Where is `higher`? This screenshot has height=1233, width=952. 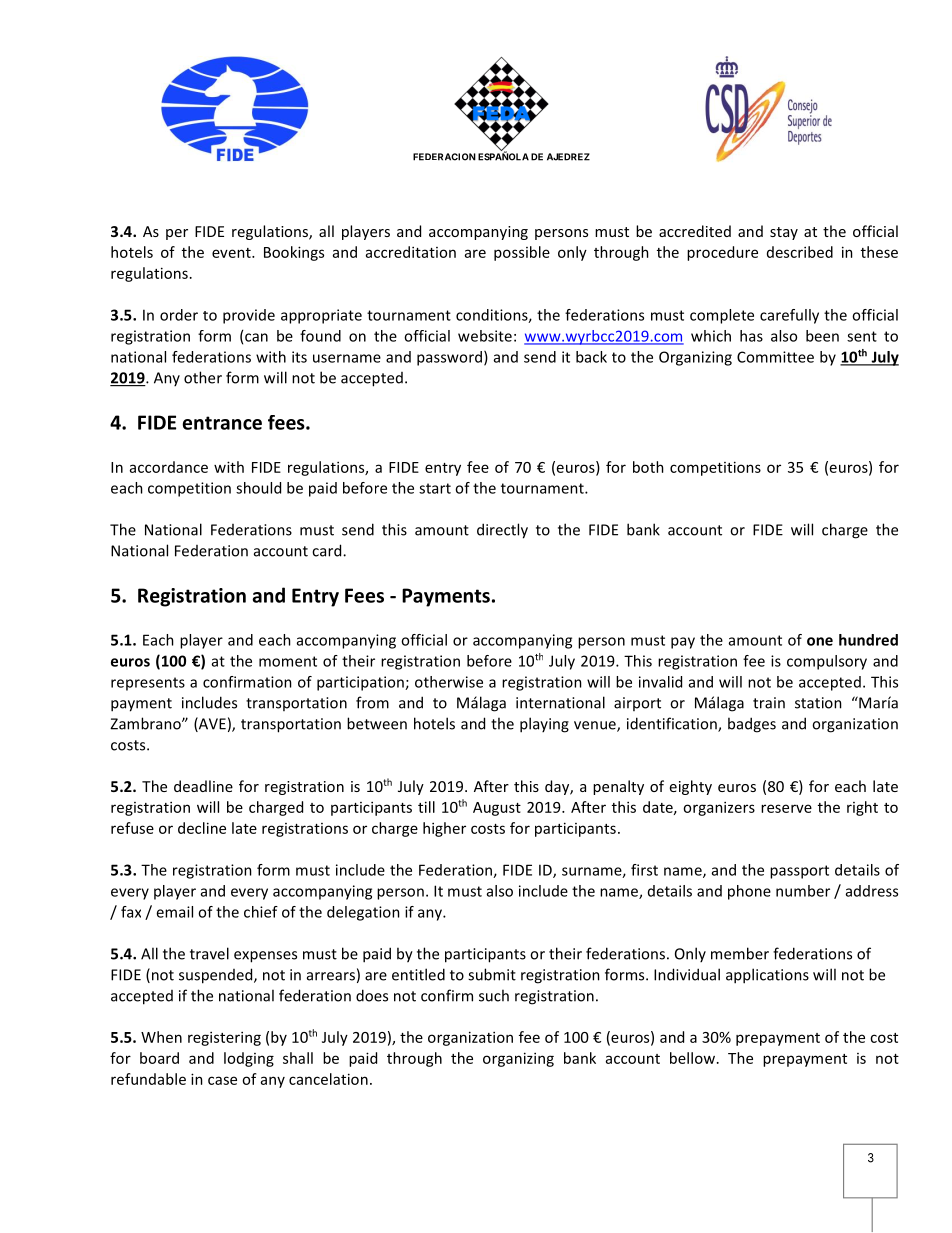
higher is located at coordinates (444, 829).
